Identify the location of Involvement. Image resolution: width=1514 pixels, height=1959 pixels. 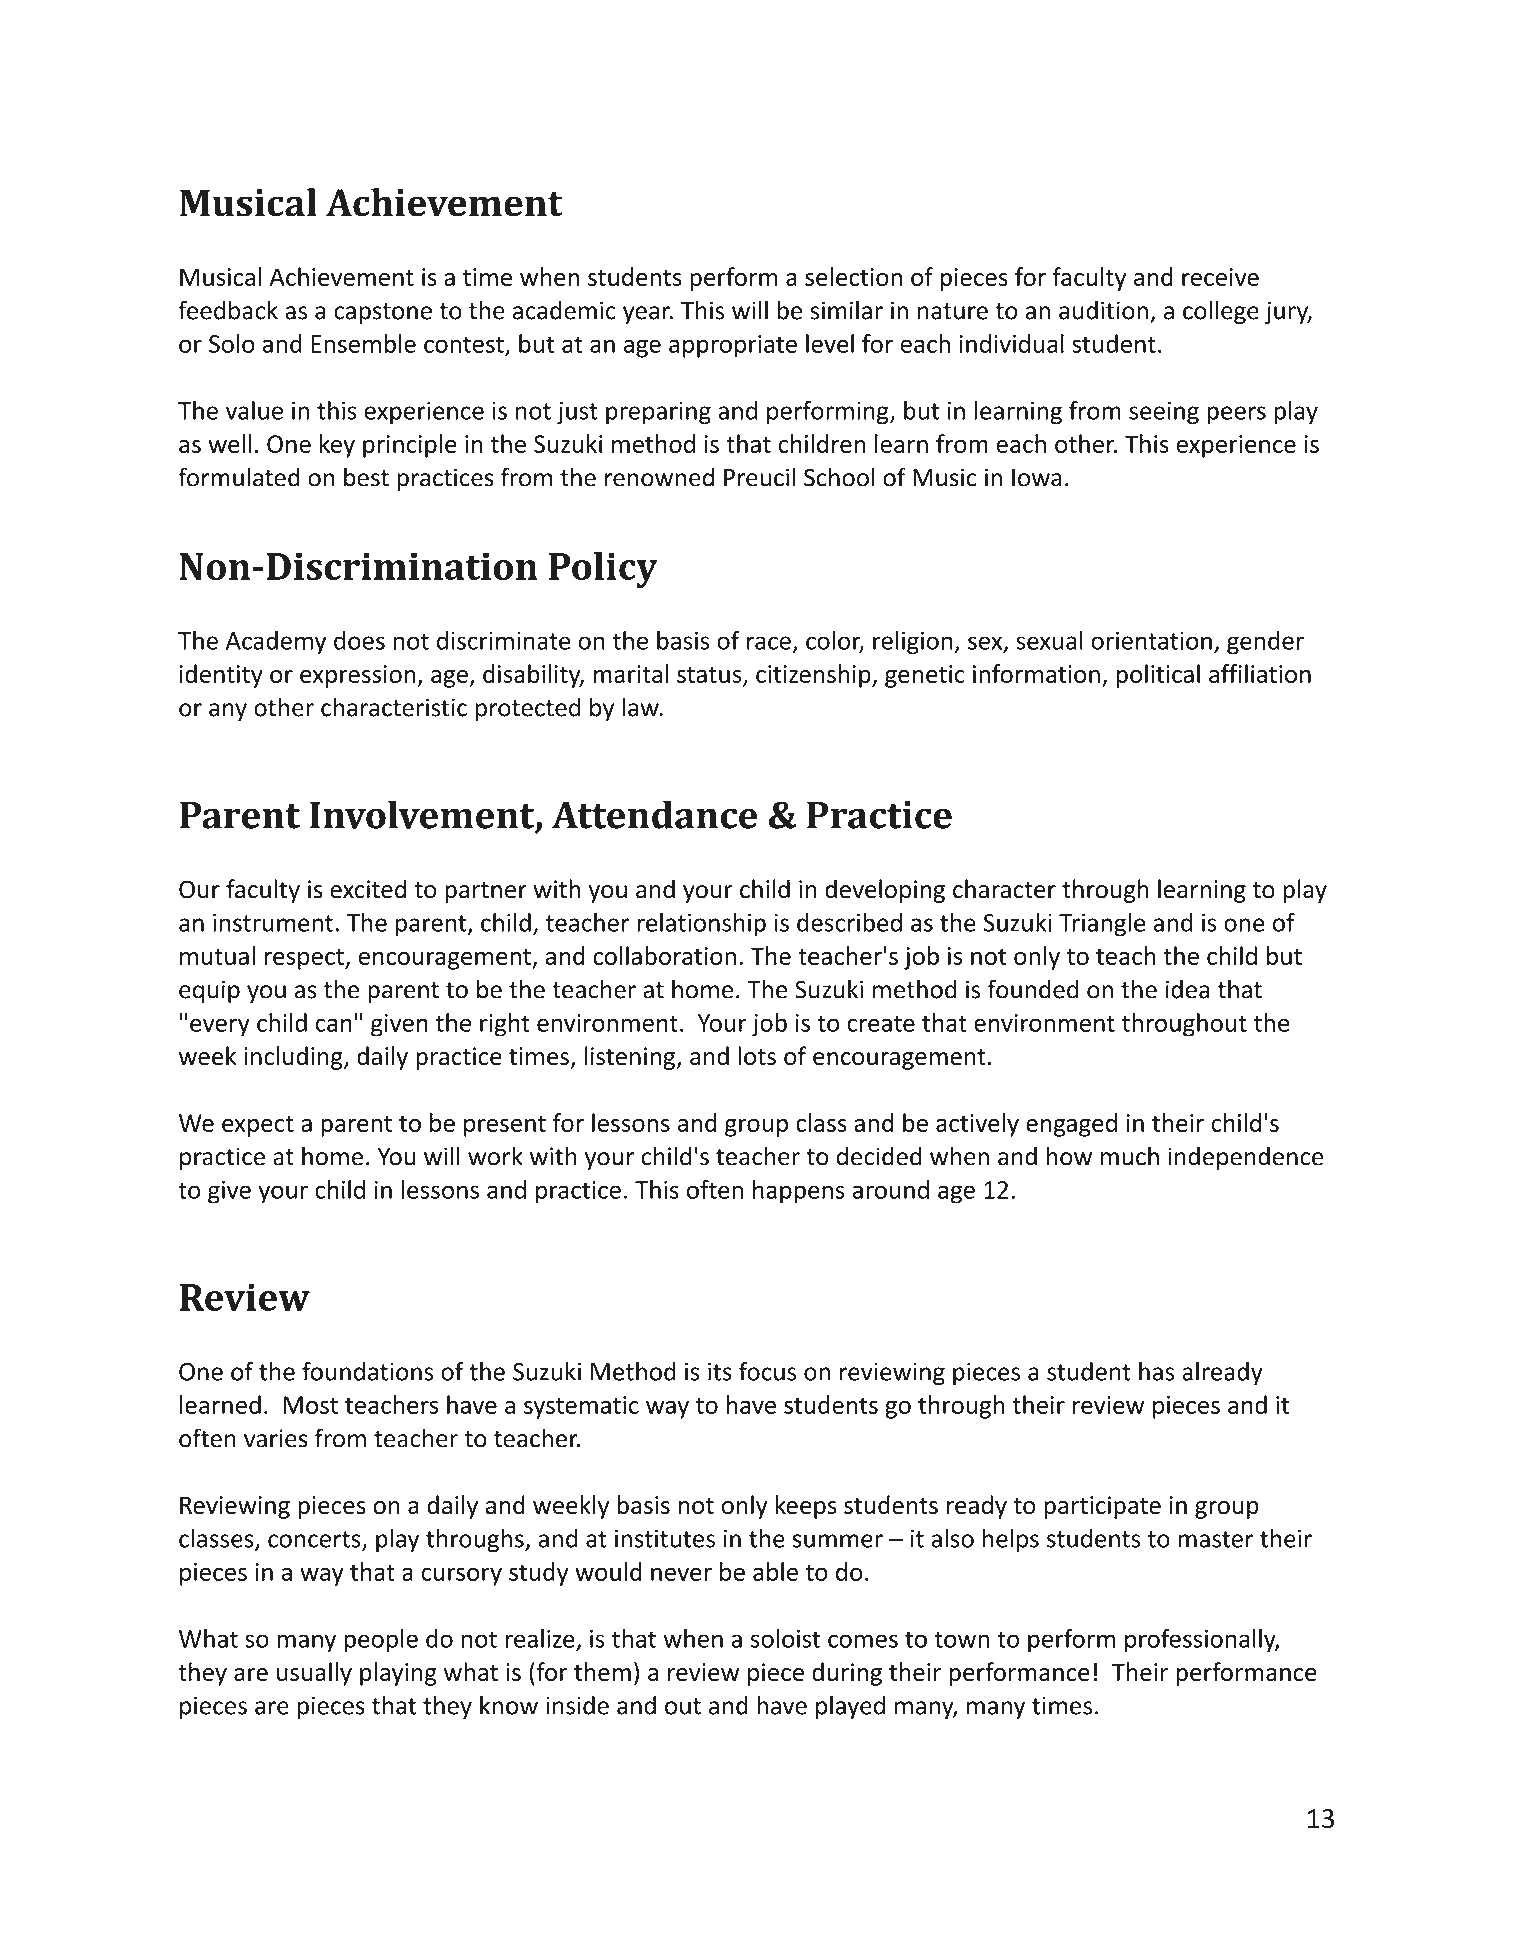
(423, 815).
